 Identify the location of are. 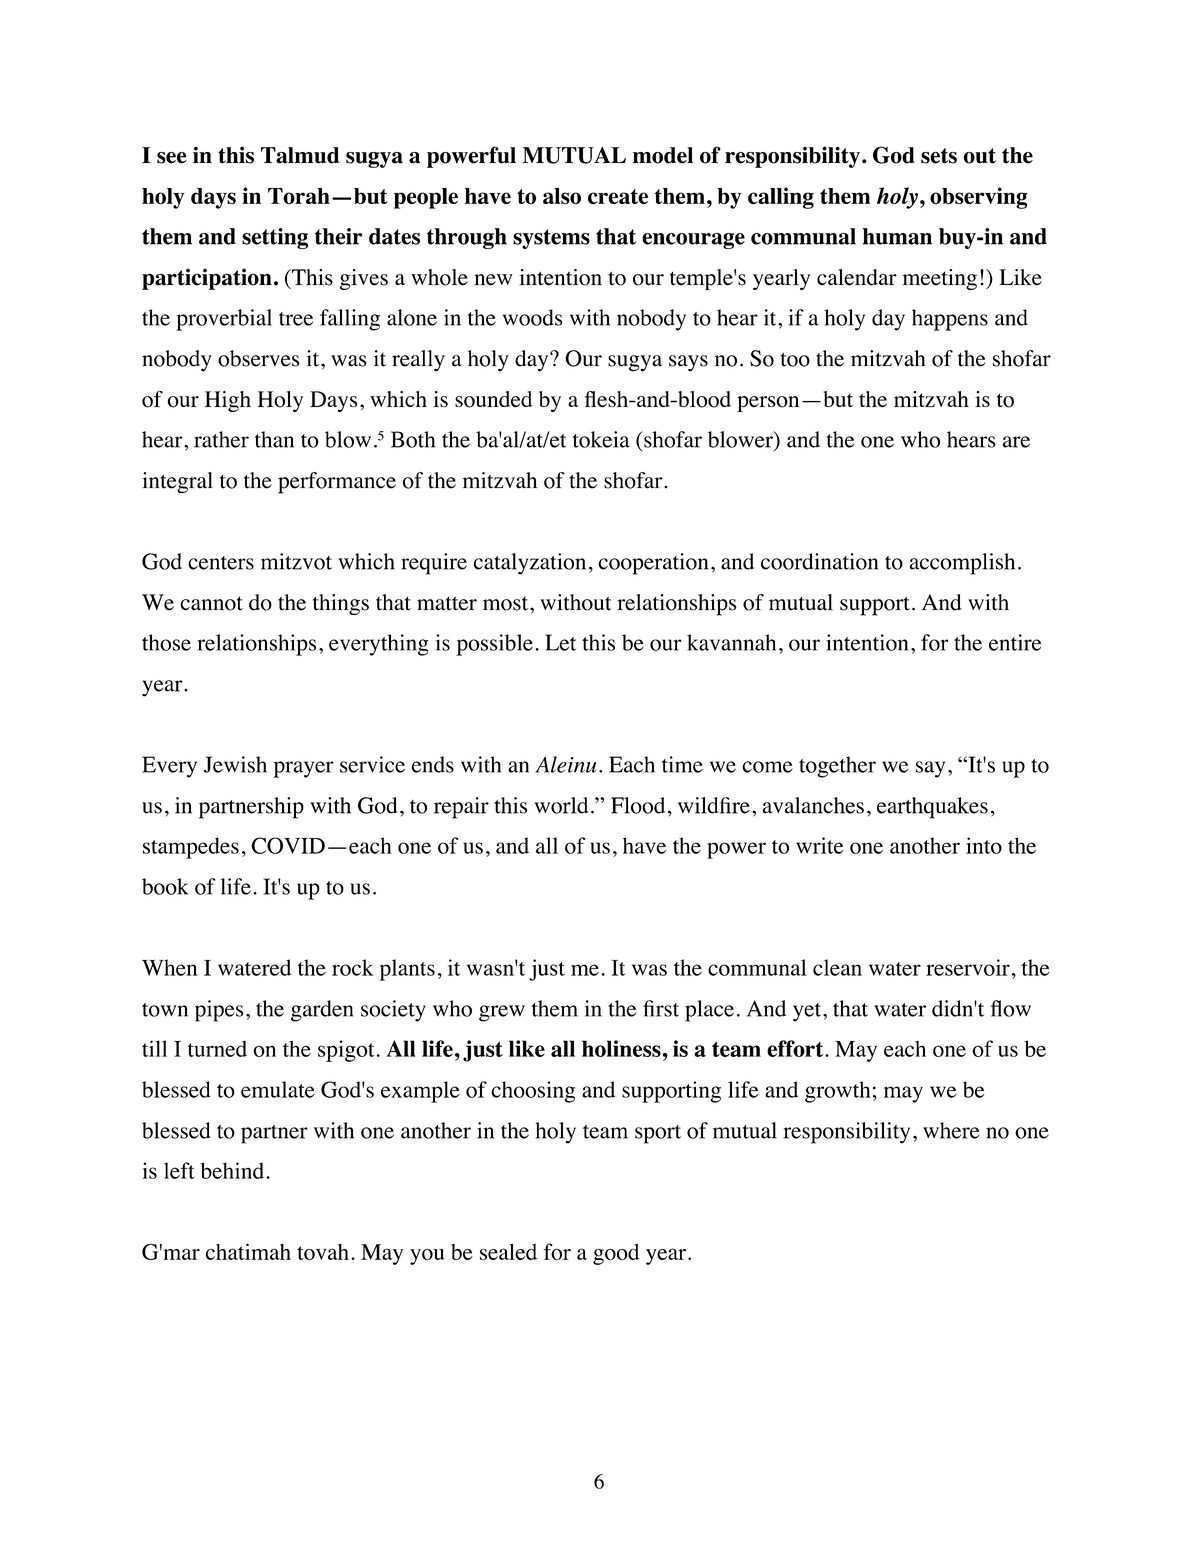
(1016, 442).
